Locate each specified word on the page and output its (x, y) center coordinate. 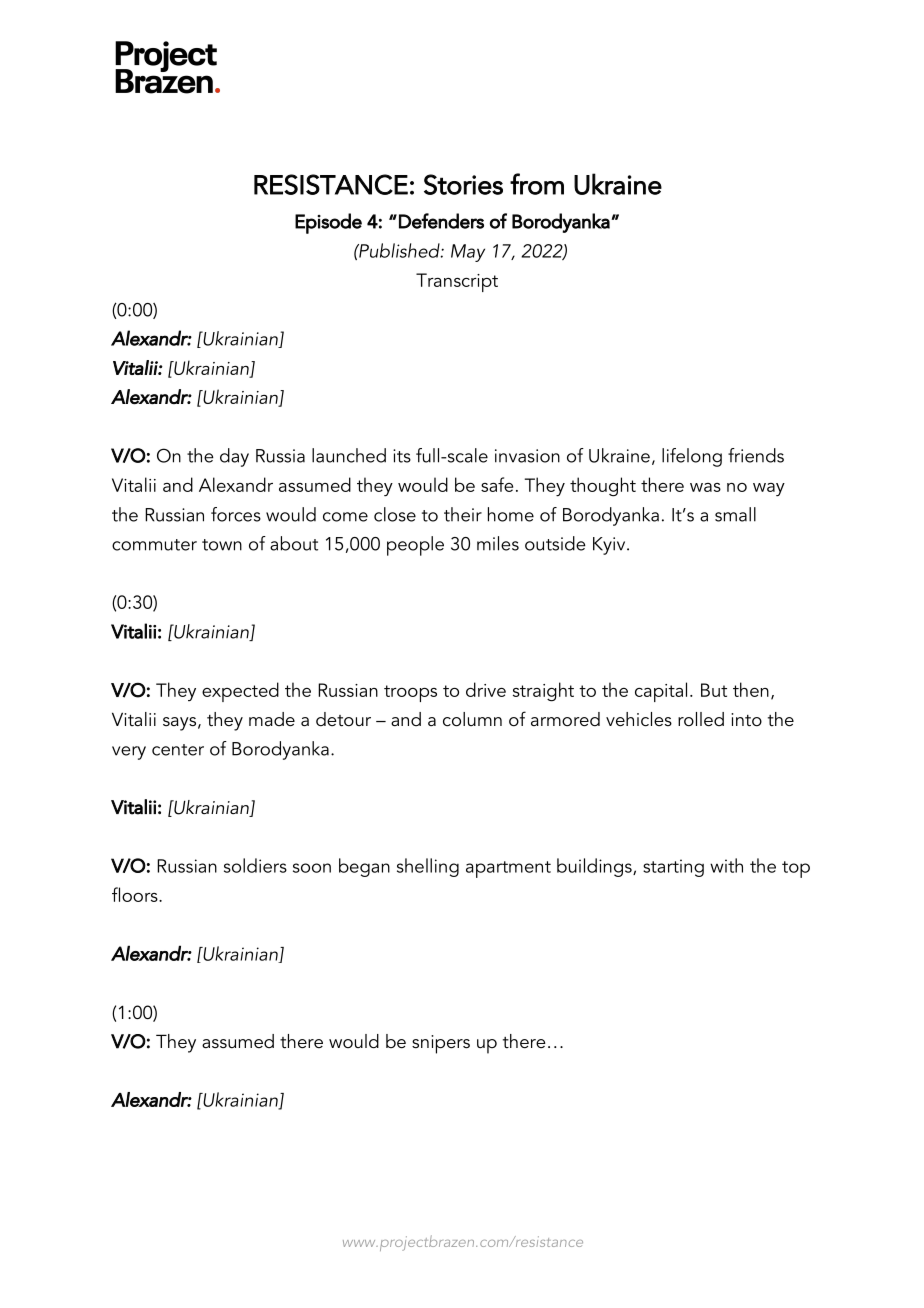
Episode (328, 223)
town (222, 545)
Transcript (457, 282)
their (463, 514)
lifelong (692, 457)
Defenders (441, 221)
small (735, 514)
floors (136, 894)
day (234, 457)
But (714, 690)
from (537, 184)
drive (486, 689)
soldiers (255, 865)
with (726, 865)
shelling (428, 867)
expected (240, 692)
